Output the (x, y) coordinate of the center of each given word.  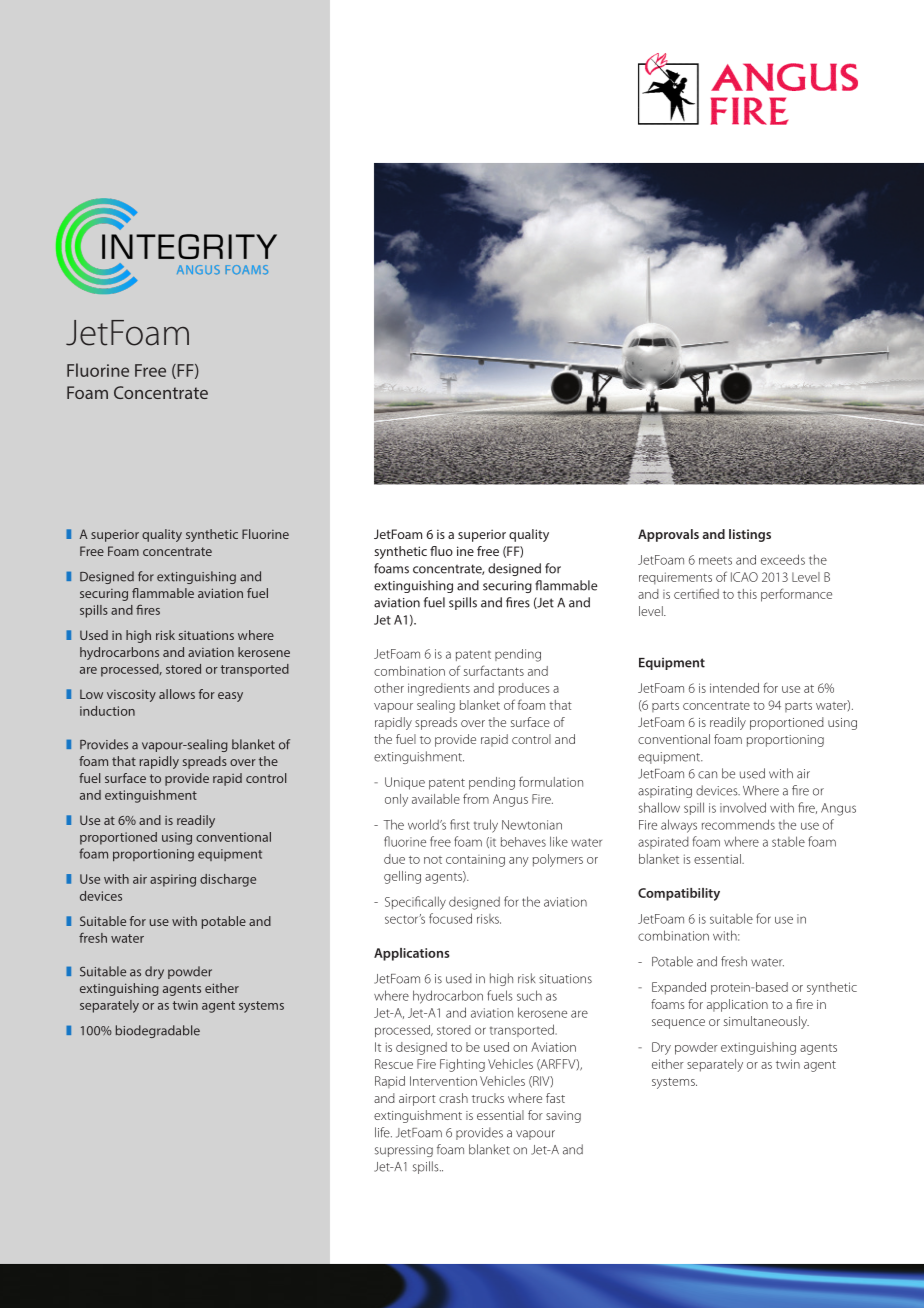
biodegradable (158, 1031)
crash (453, 1098)
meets (715, 560)
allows (177, 694)
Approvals (668, 535)
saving (563, 1117)
